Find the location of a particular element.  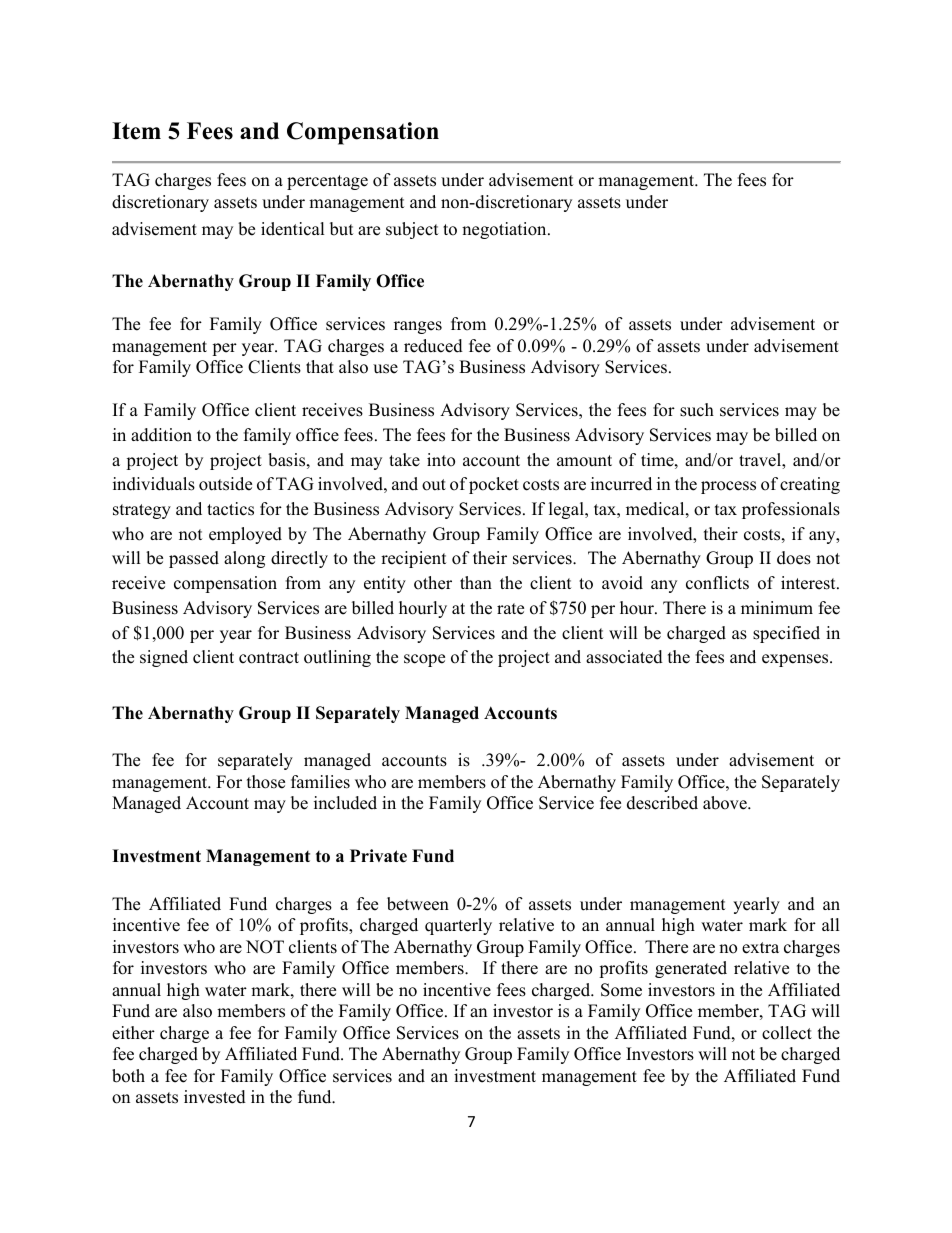

those is located at coordinates (266, 782).
